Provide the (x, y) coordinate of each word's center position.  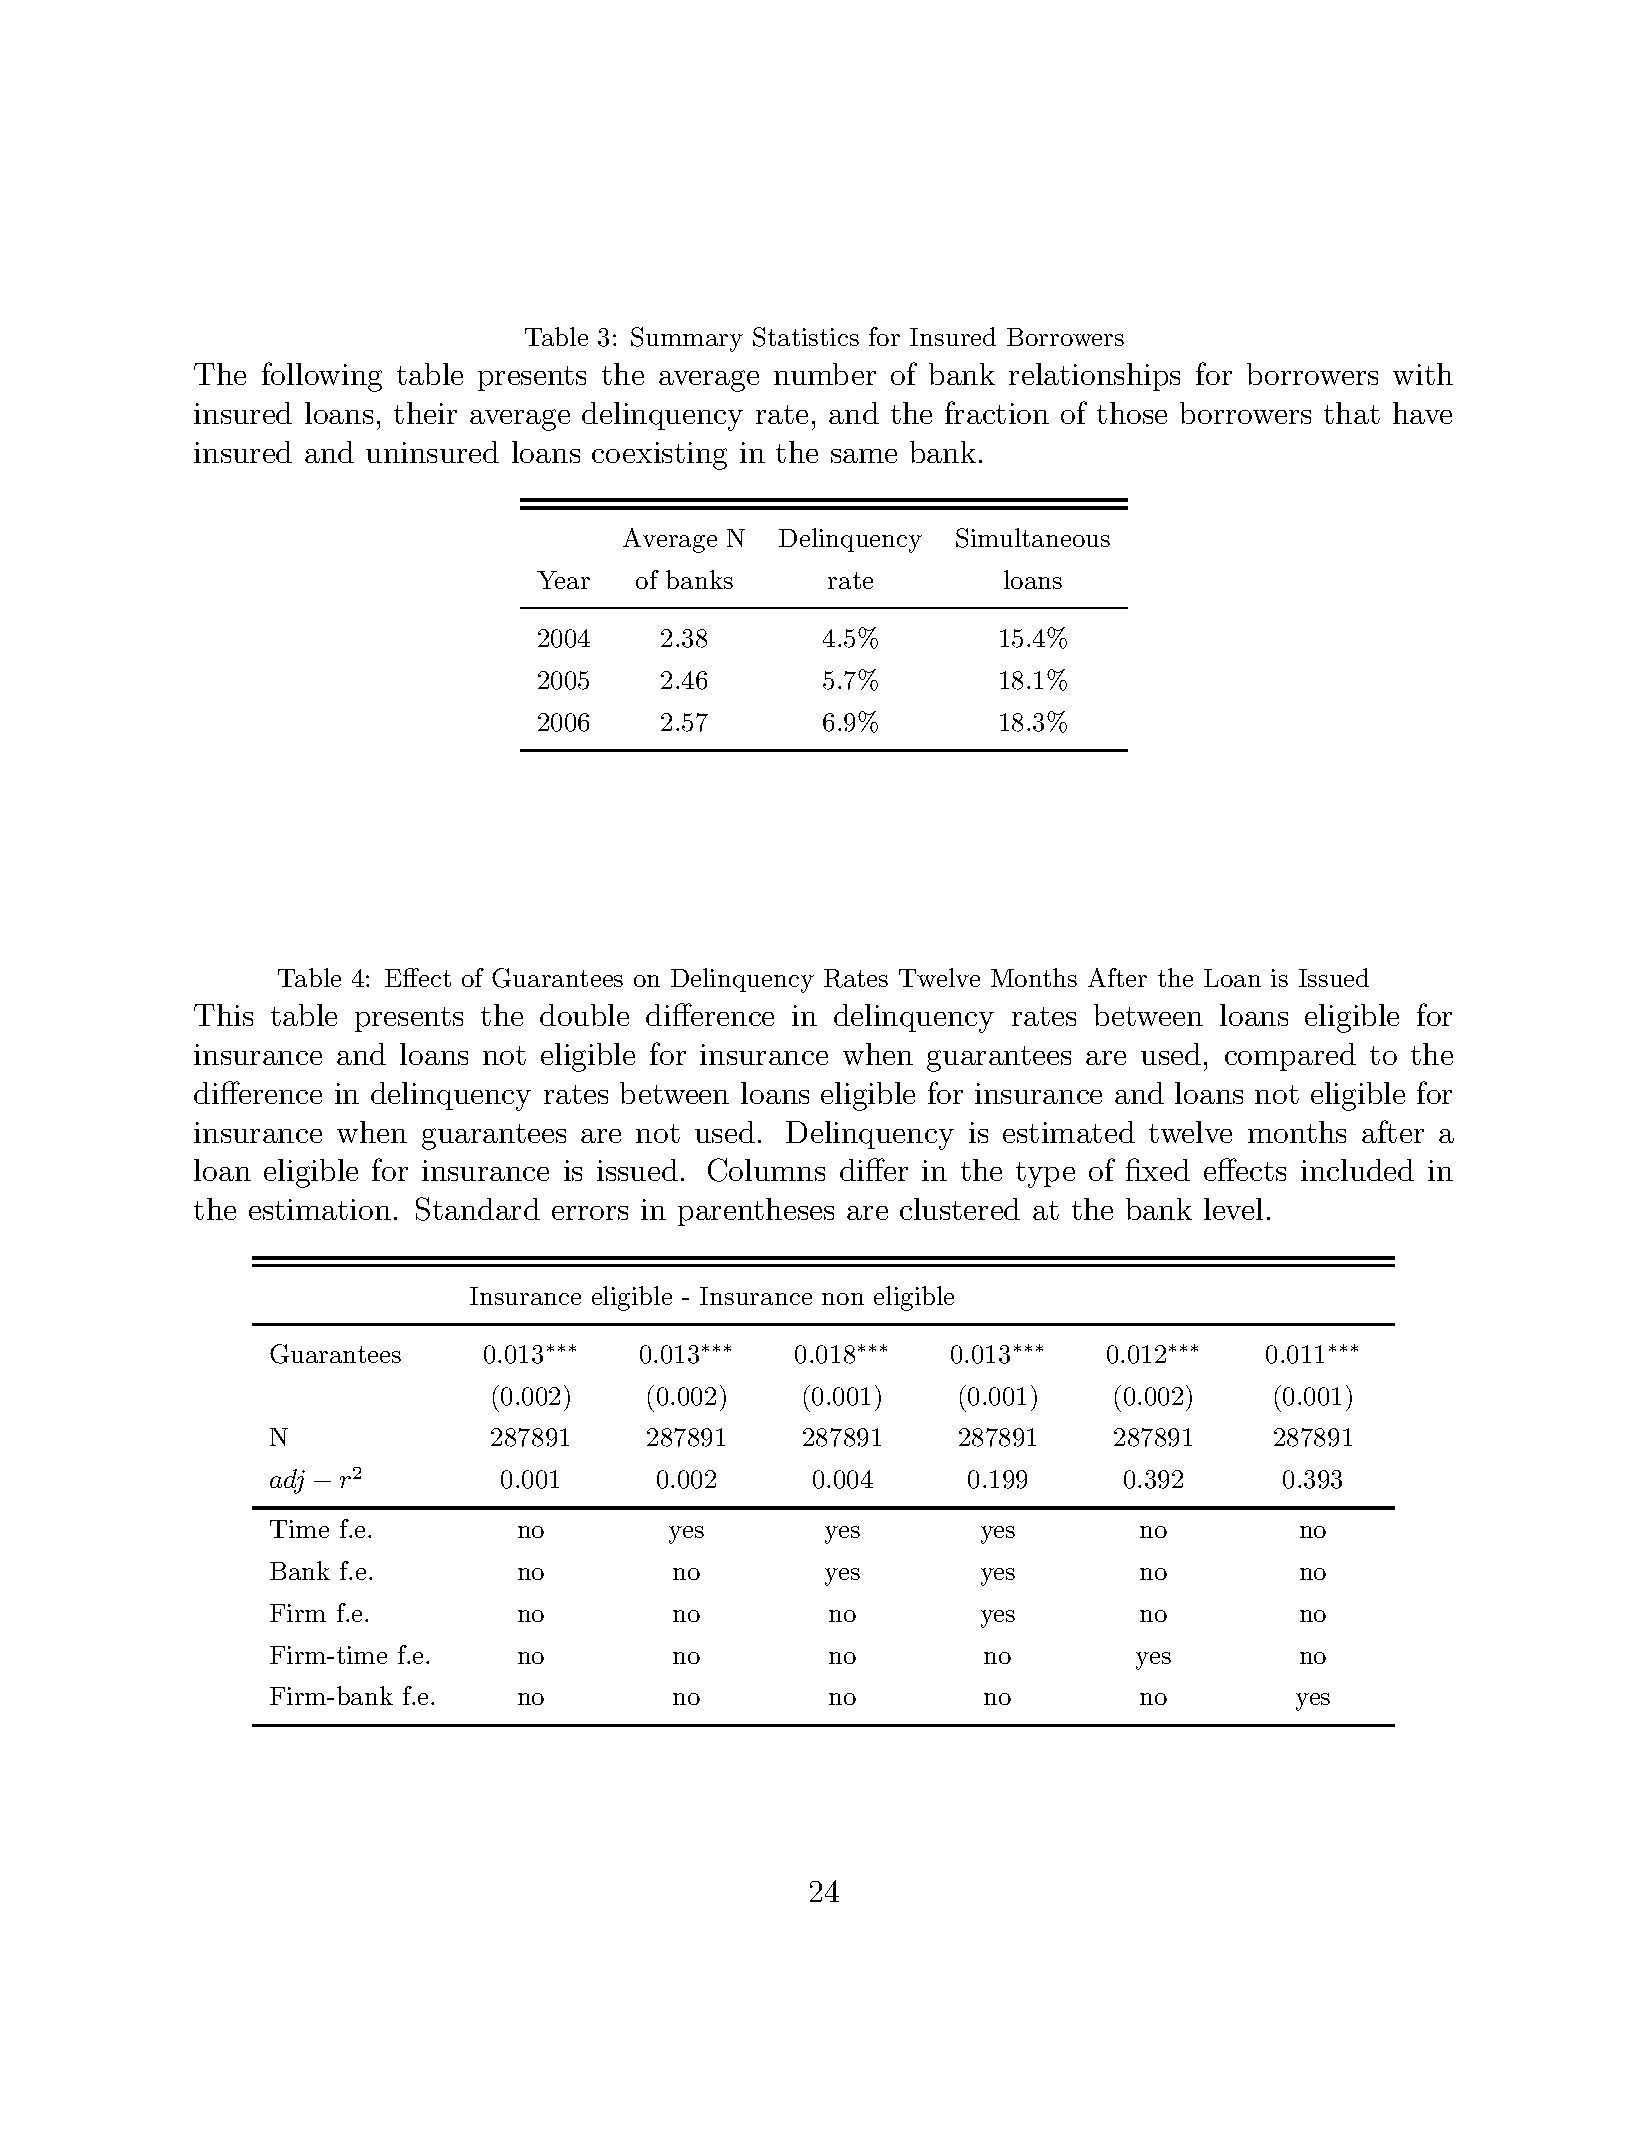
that (1352, 413)
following (322, 377)
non (843, 1299)
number (825, 374)
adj (287, 1481)
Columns (766, 1170)
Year (563, 580)
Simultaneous (1033, 538)
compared (1290, 1057)
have (1422, 413)
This (223, 1015)
